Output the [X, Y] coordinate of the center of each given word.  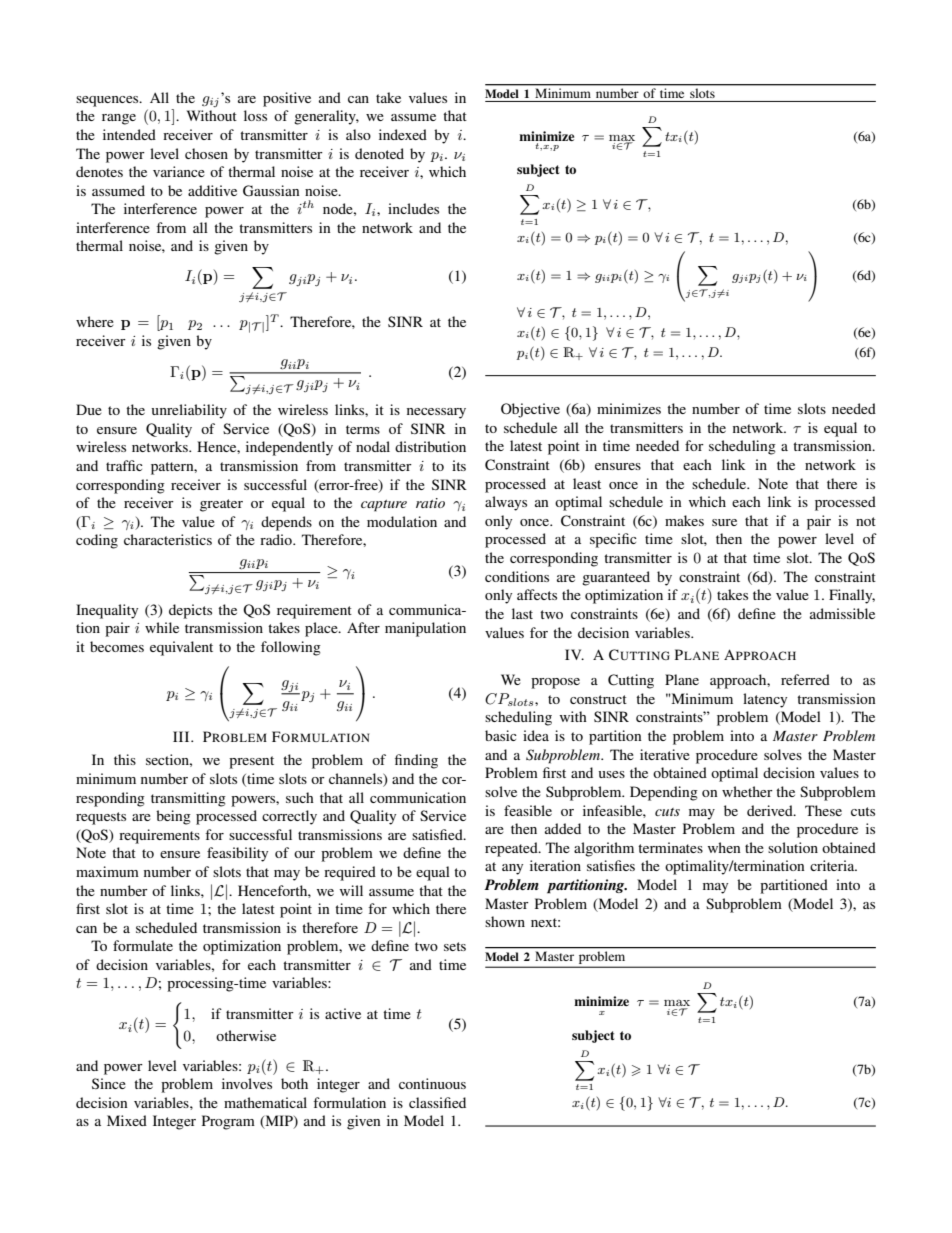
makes [684, 520]
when [724, 847]
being [173, 817]
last [522, 613]
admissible [842, 613]
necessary [436, 413]
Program [228, 1122]
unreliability [189, 411]
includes [413, 208]
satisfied [438, 834]
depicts [190, 611]
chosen [206, 153]
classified [437, 1102]
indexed [403, 134]
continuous [432, 1083]
